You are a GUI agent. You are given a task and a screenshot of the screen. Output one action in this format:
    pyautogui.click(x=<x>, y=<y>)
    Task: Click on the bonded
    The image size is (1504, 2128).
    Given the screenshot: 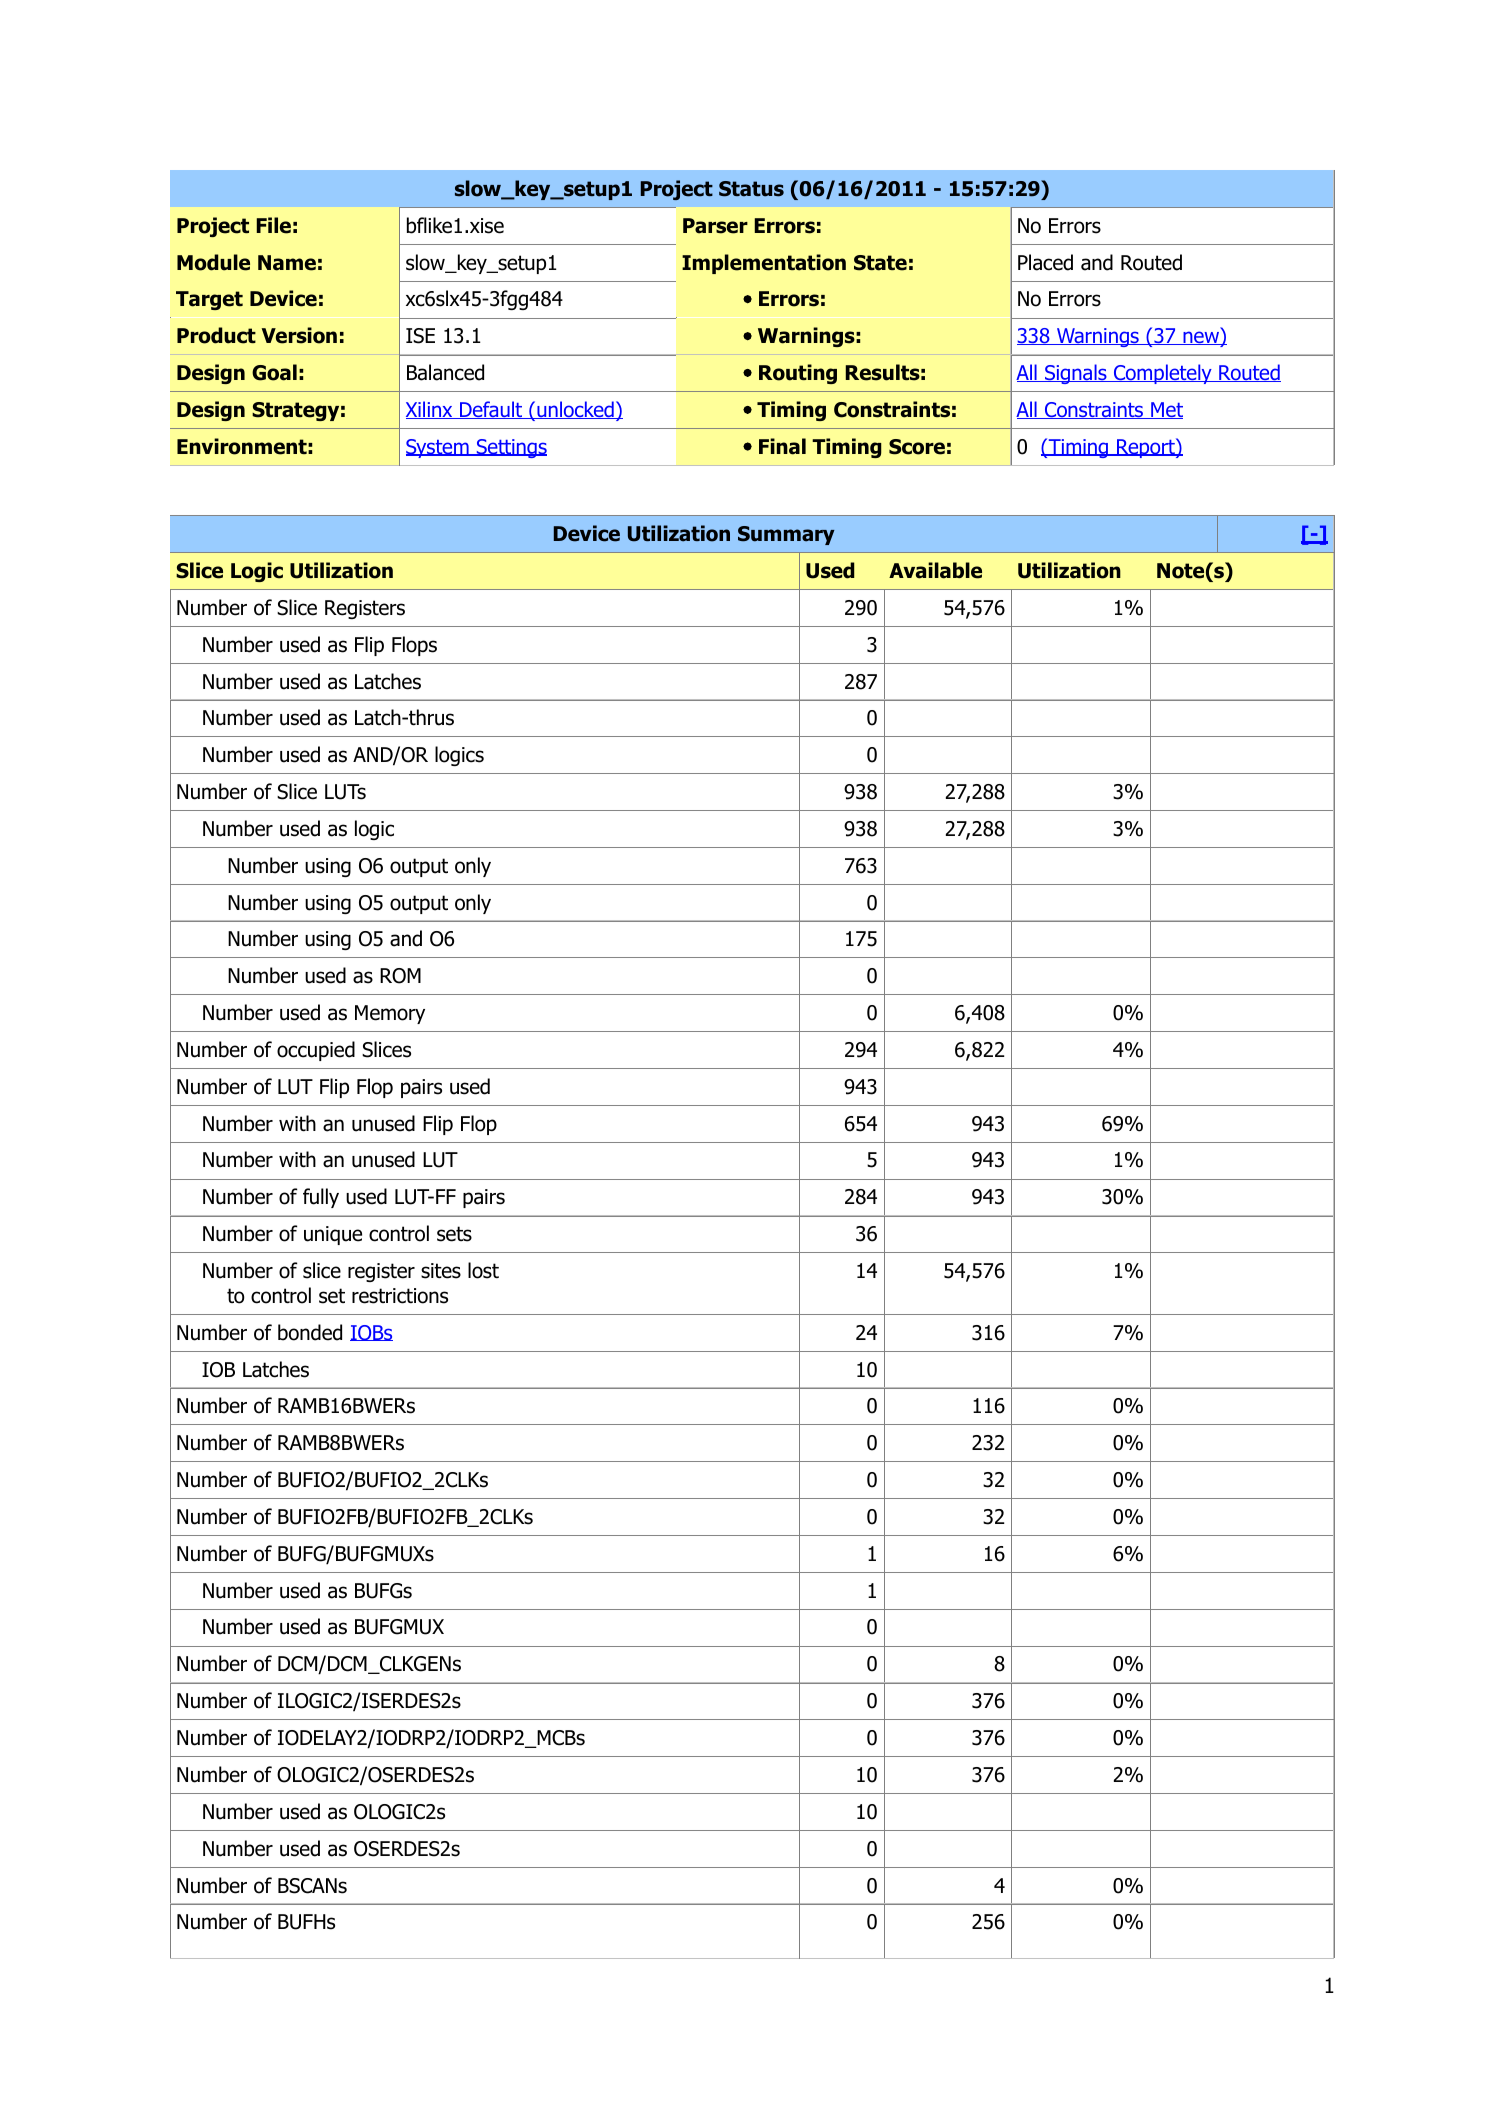 What is the action you would take?
    pyautogui.click(x=310, y=1332)
